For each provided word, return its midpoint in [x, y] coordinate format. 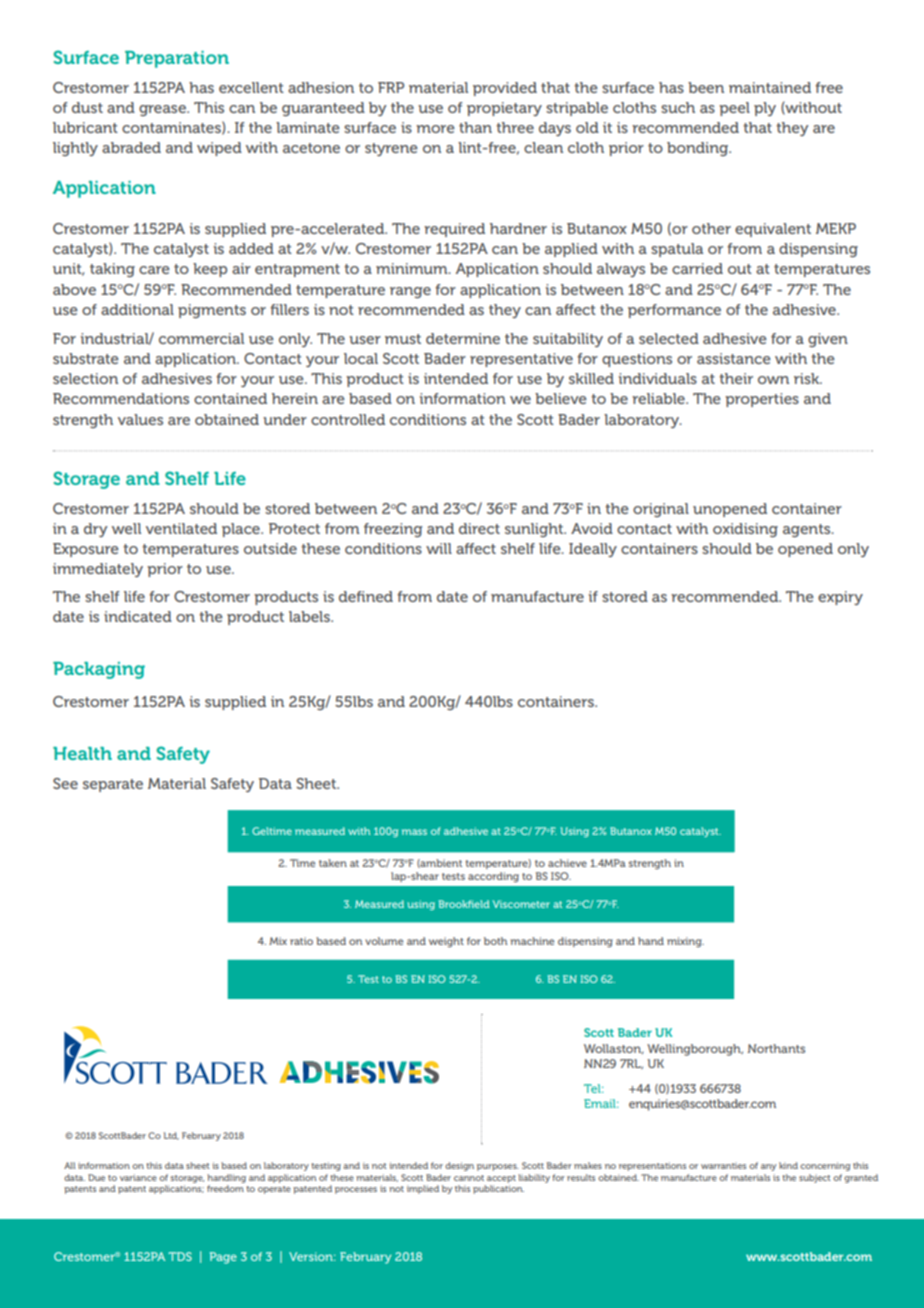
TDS [180, 1256]
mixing [685, 942]
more [435, 129]
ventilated [181, 528]
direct [479, 528]
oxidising [745, 530]
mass [414, 832]
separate [113, 785]
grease [163, 110]
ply [765, 109]
